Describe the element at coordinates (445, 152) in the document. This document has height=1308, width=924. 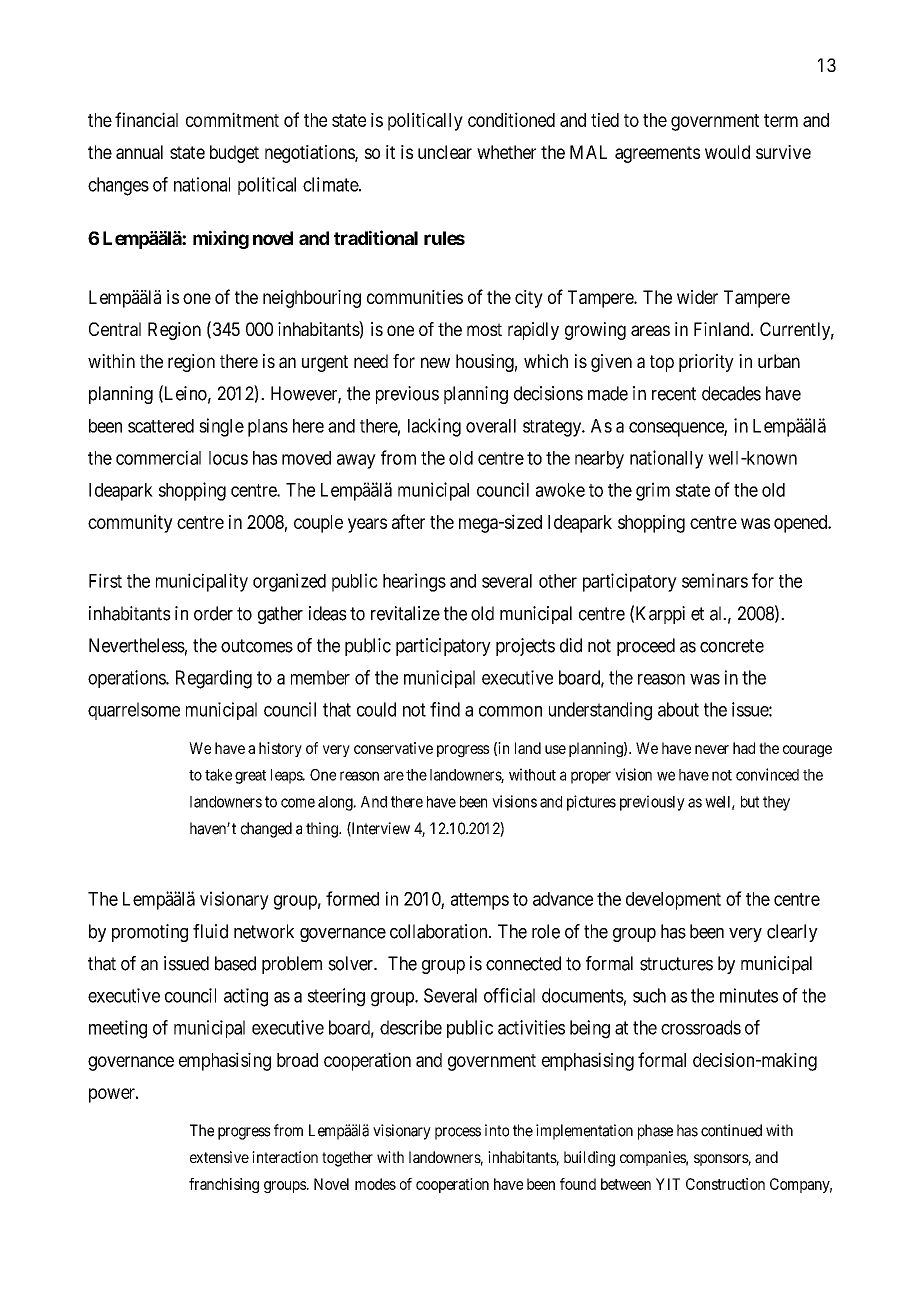
I see `unclear` at that location.
